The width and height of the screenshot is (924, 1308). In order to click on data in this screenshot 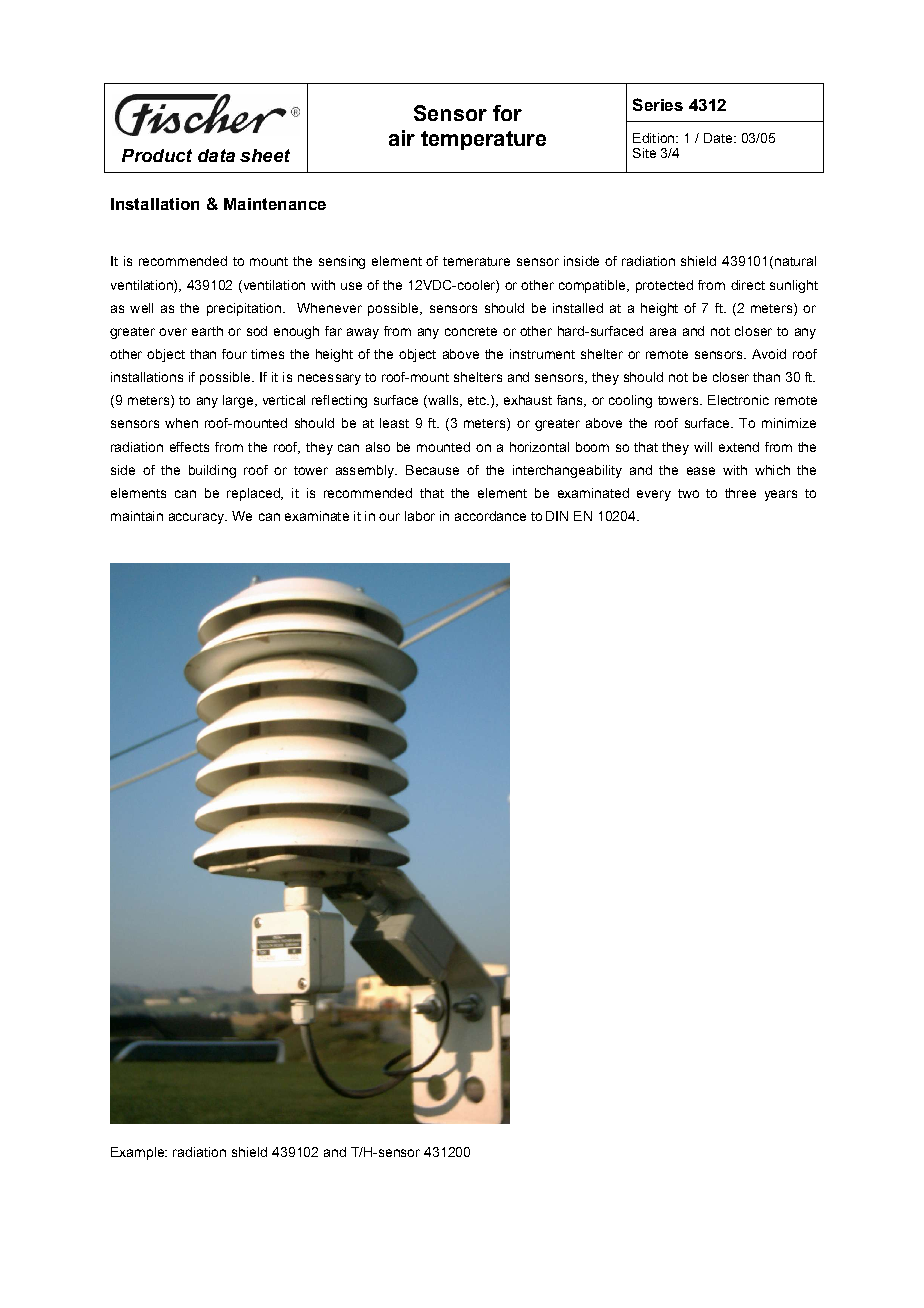, I will do `click(216, 155)`.
